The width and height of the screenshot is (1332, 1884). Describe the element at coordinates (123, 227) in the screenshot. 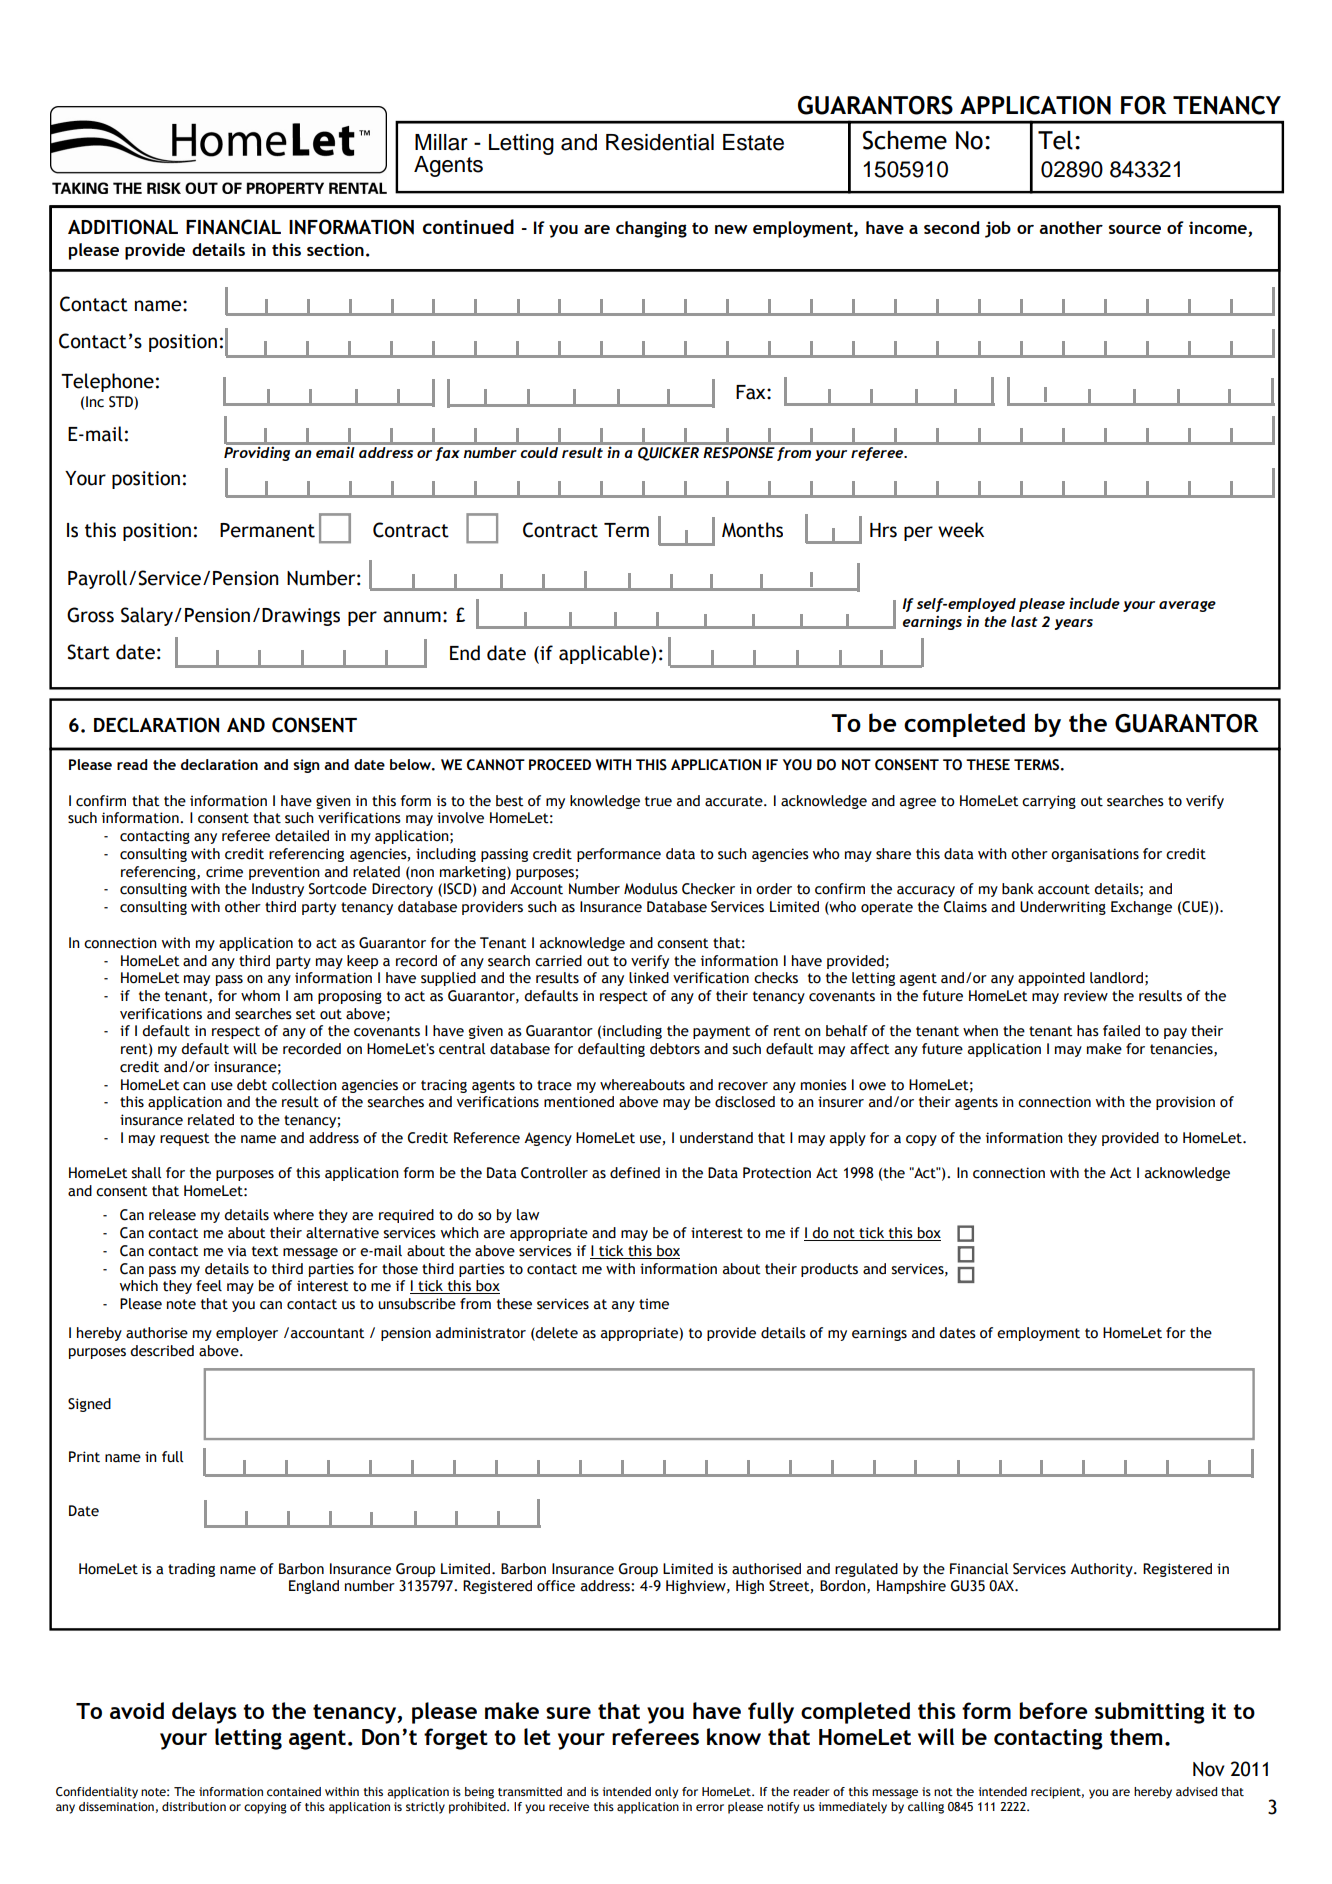

I see `ADDITIONAL` at that location.
